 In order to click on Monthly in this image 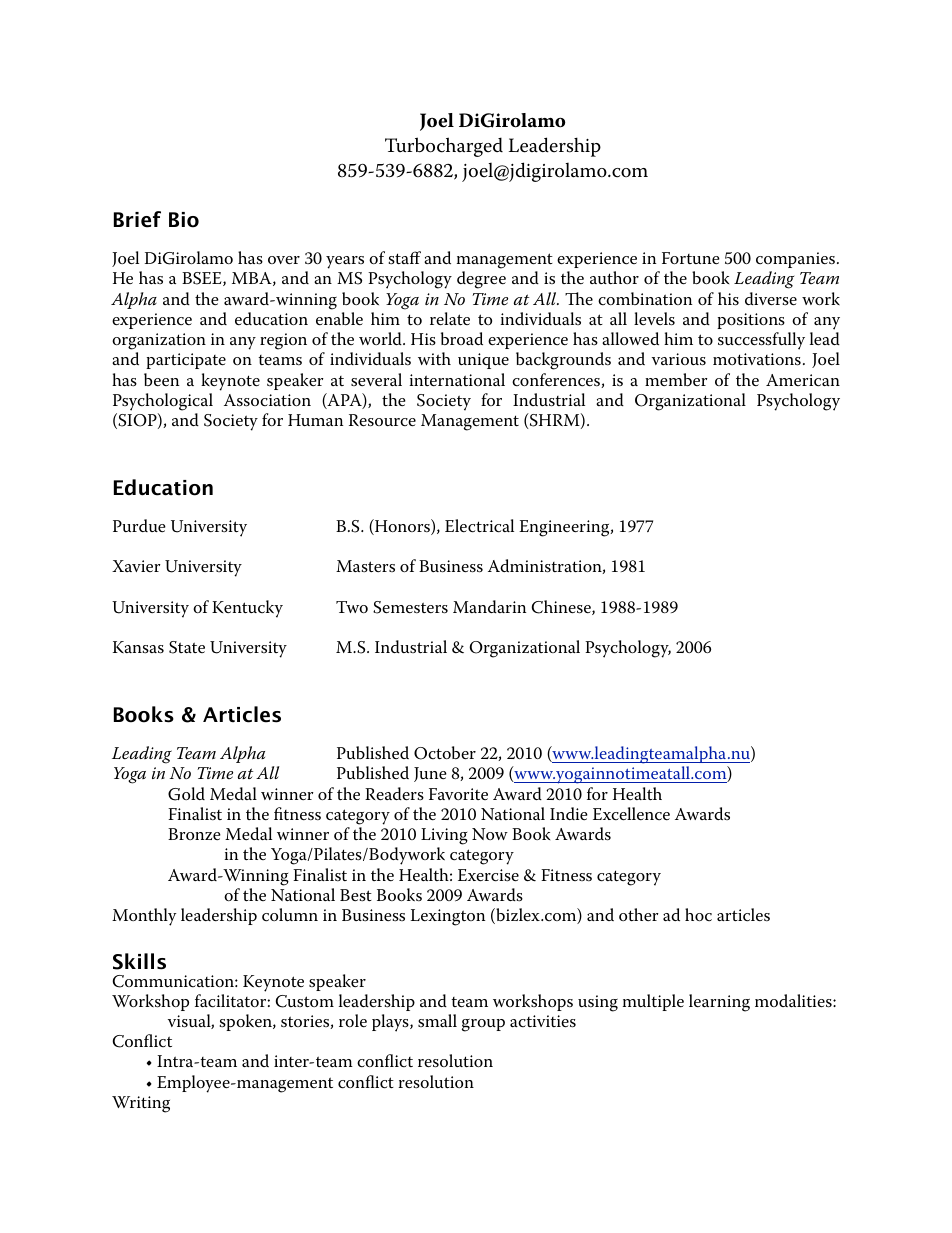, I will do `click(144, 917)`.
